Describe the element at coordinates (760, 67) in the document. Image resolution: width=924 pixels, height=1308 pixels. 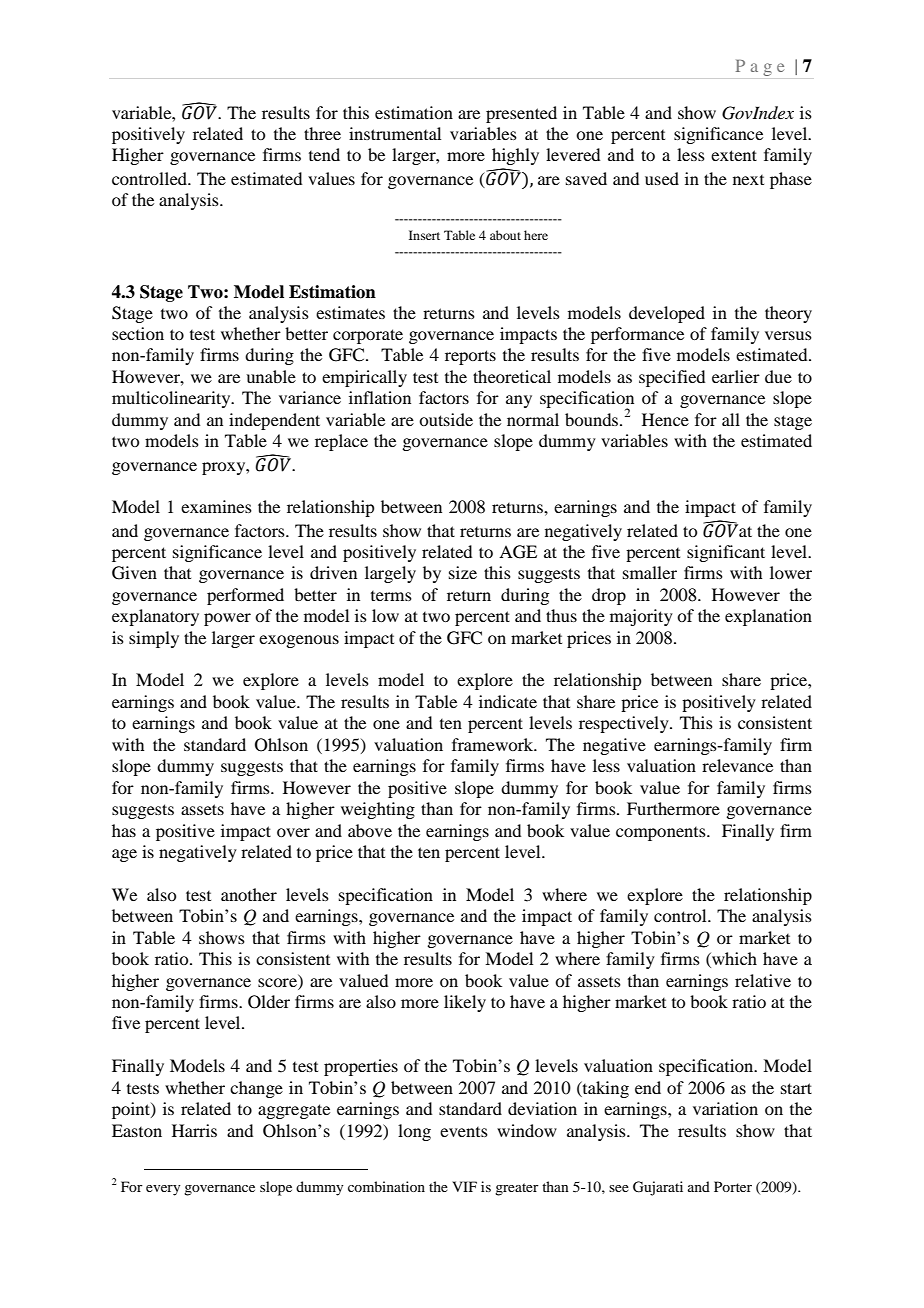
I see `Page` at that location.
